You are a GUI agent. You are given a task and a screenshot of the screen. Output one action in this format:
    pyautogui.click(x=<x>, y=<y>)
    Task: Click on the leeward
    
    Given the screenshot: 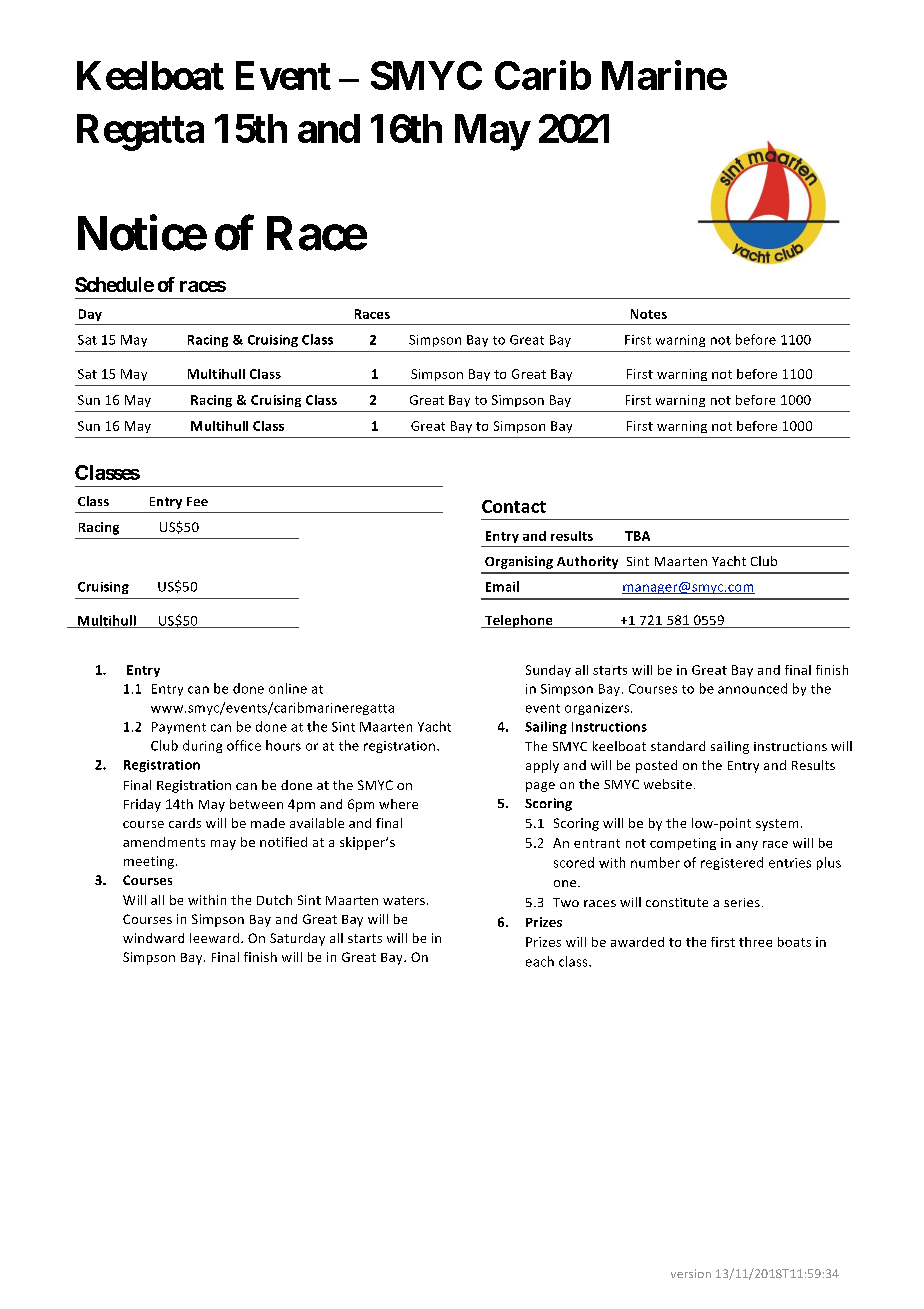 What is the action you would take?
    pyautogui.click(x=214, y=938)
